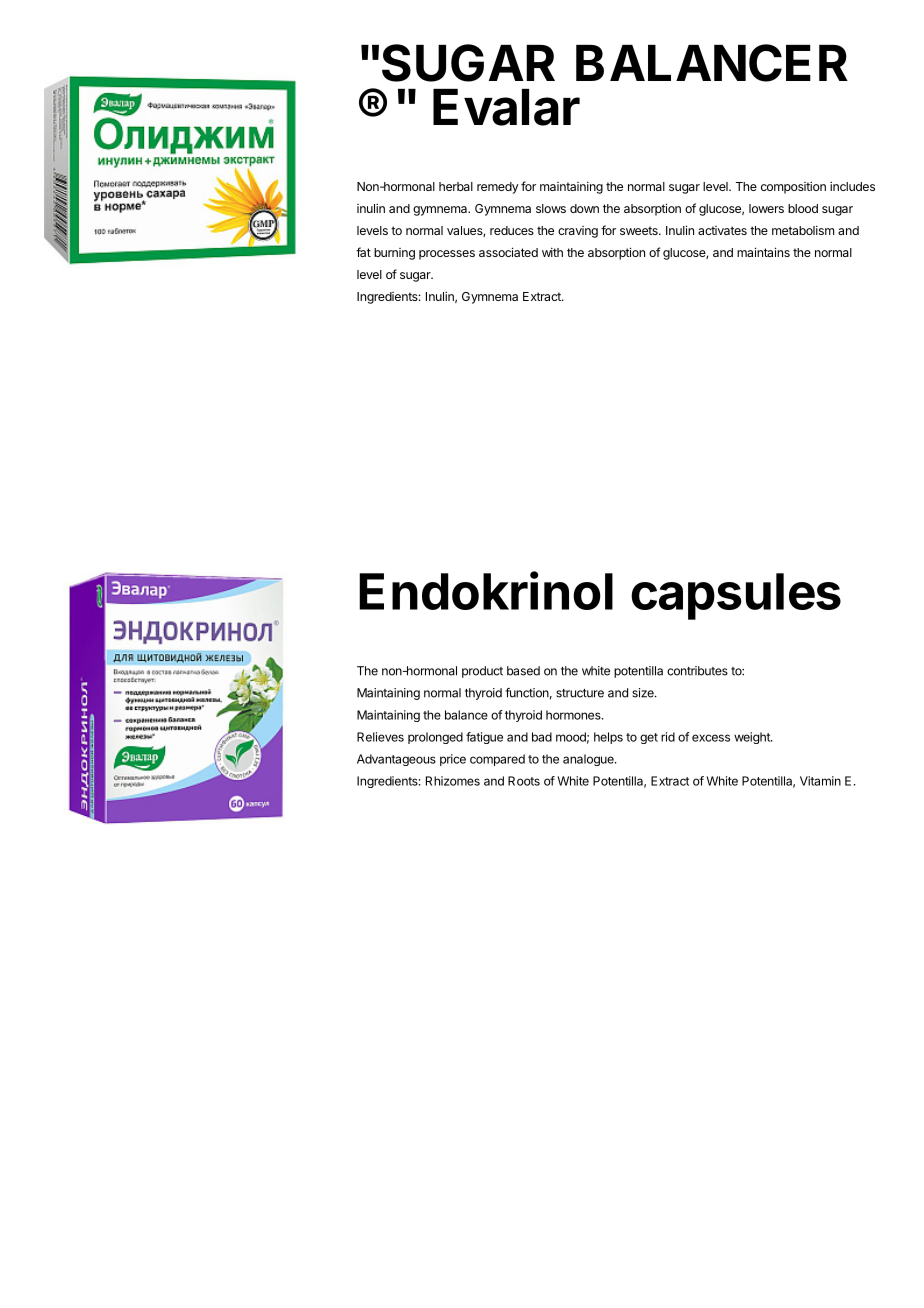 This document has width=924, height=1308. I want to click on blood, so click(803, 208).
